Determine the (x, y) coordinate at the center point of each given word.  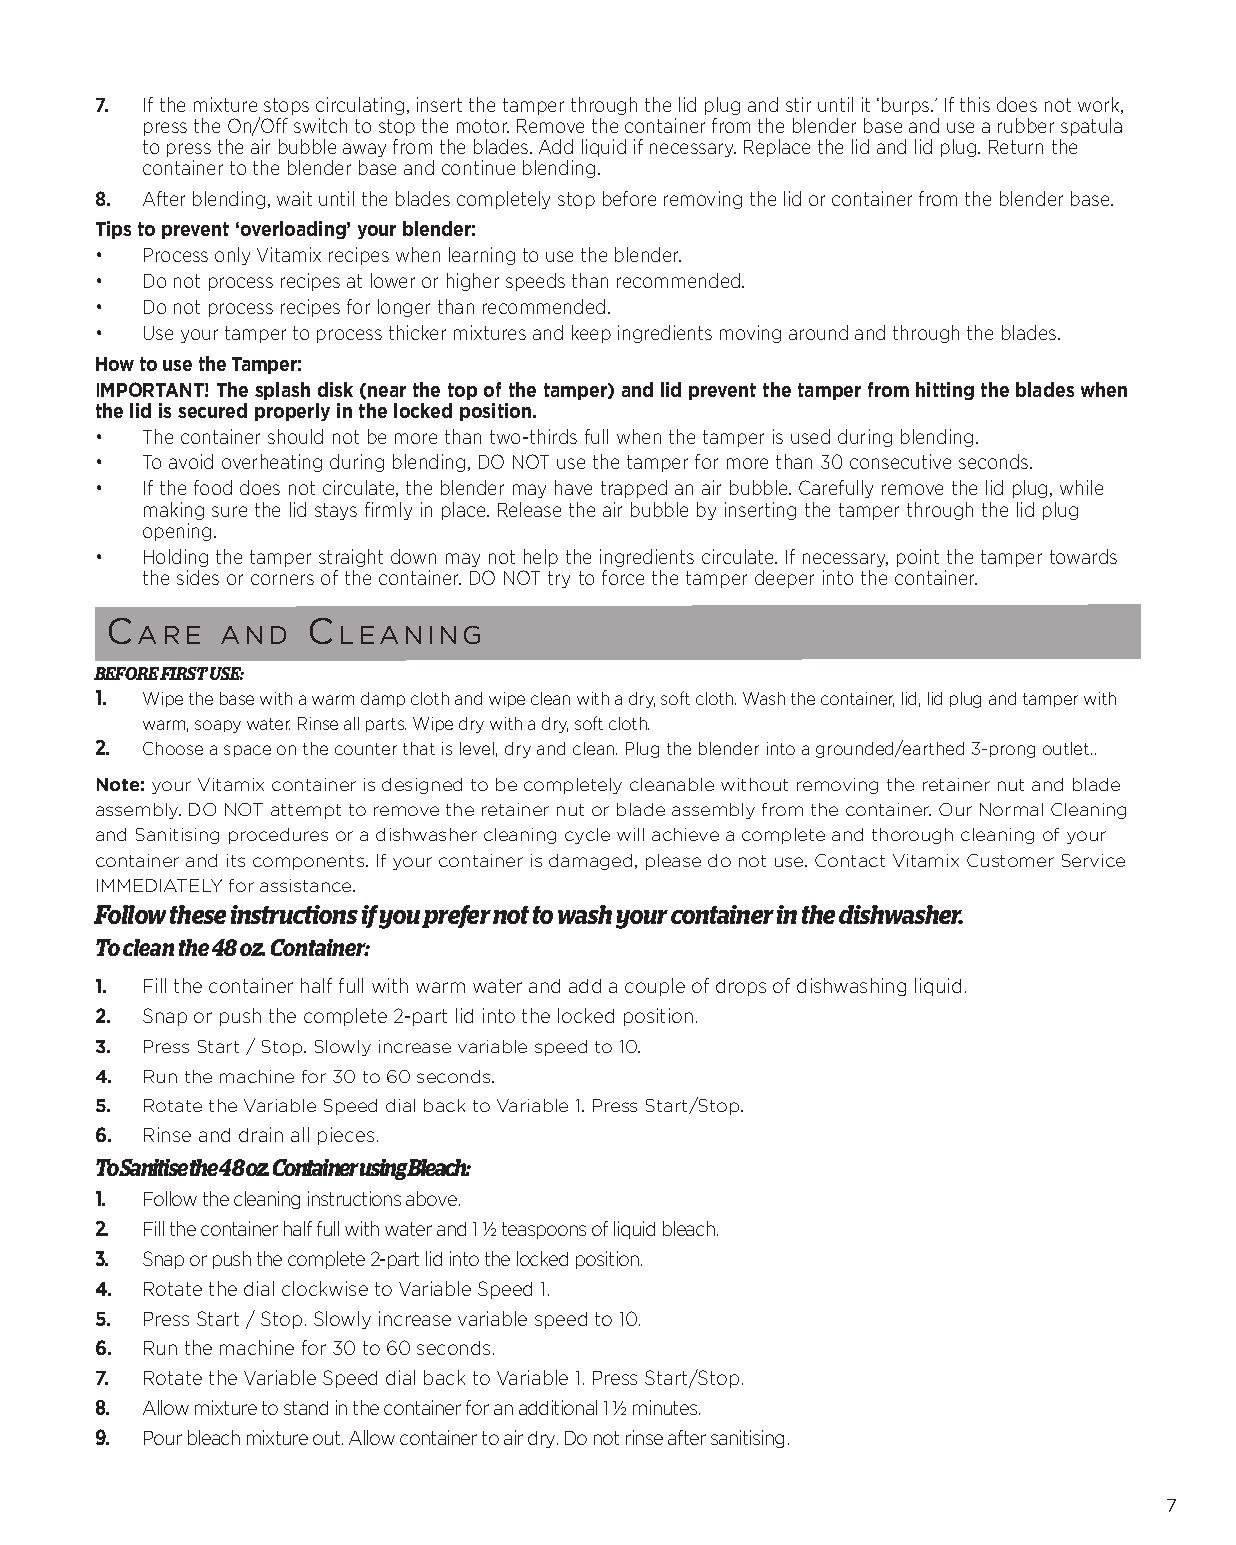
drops (741, 987)
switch (320, 125)
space (247, 751)
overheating (272, 463)
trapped (634, 489)
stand (306, 1408)
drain (261, 1134)
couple (655, 987)
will (630, 834)
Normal (1011, 809)
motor (483, 126)
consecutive (900, 461)
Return (1016, 147)
